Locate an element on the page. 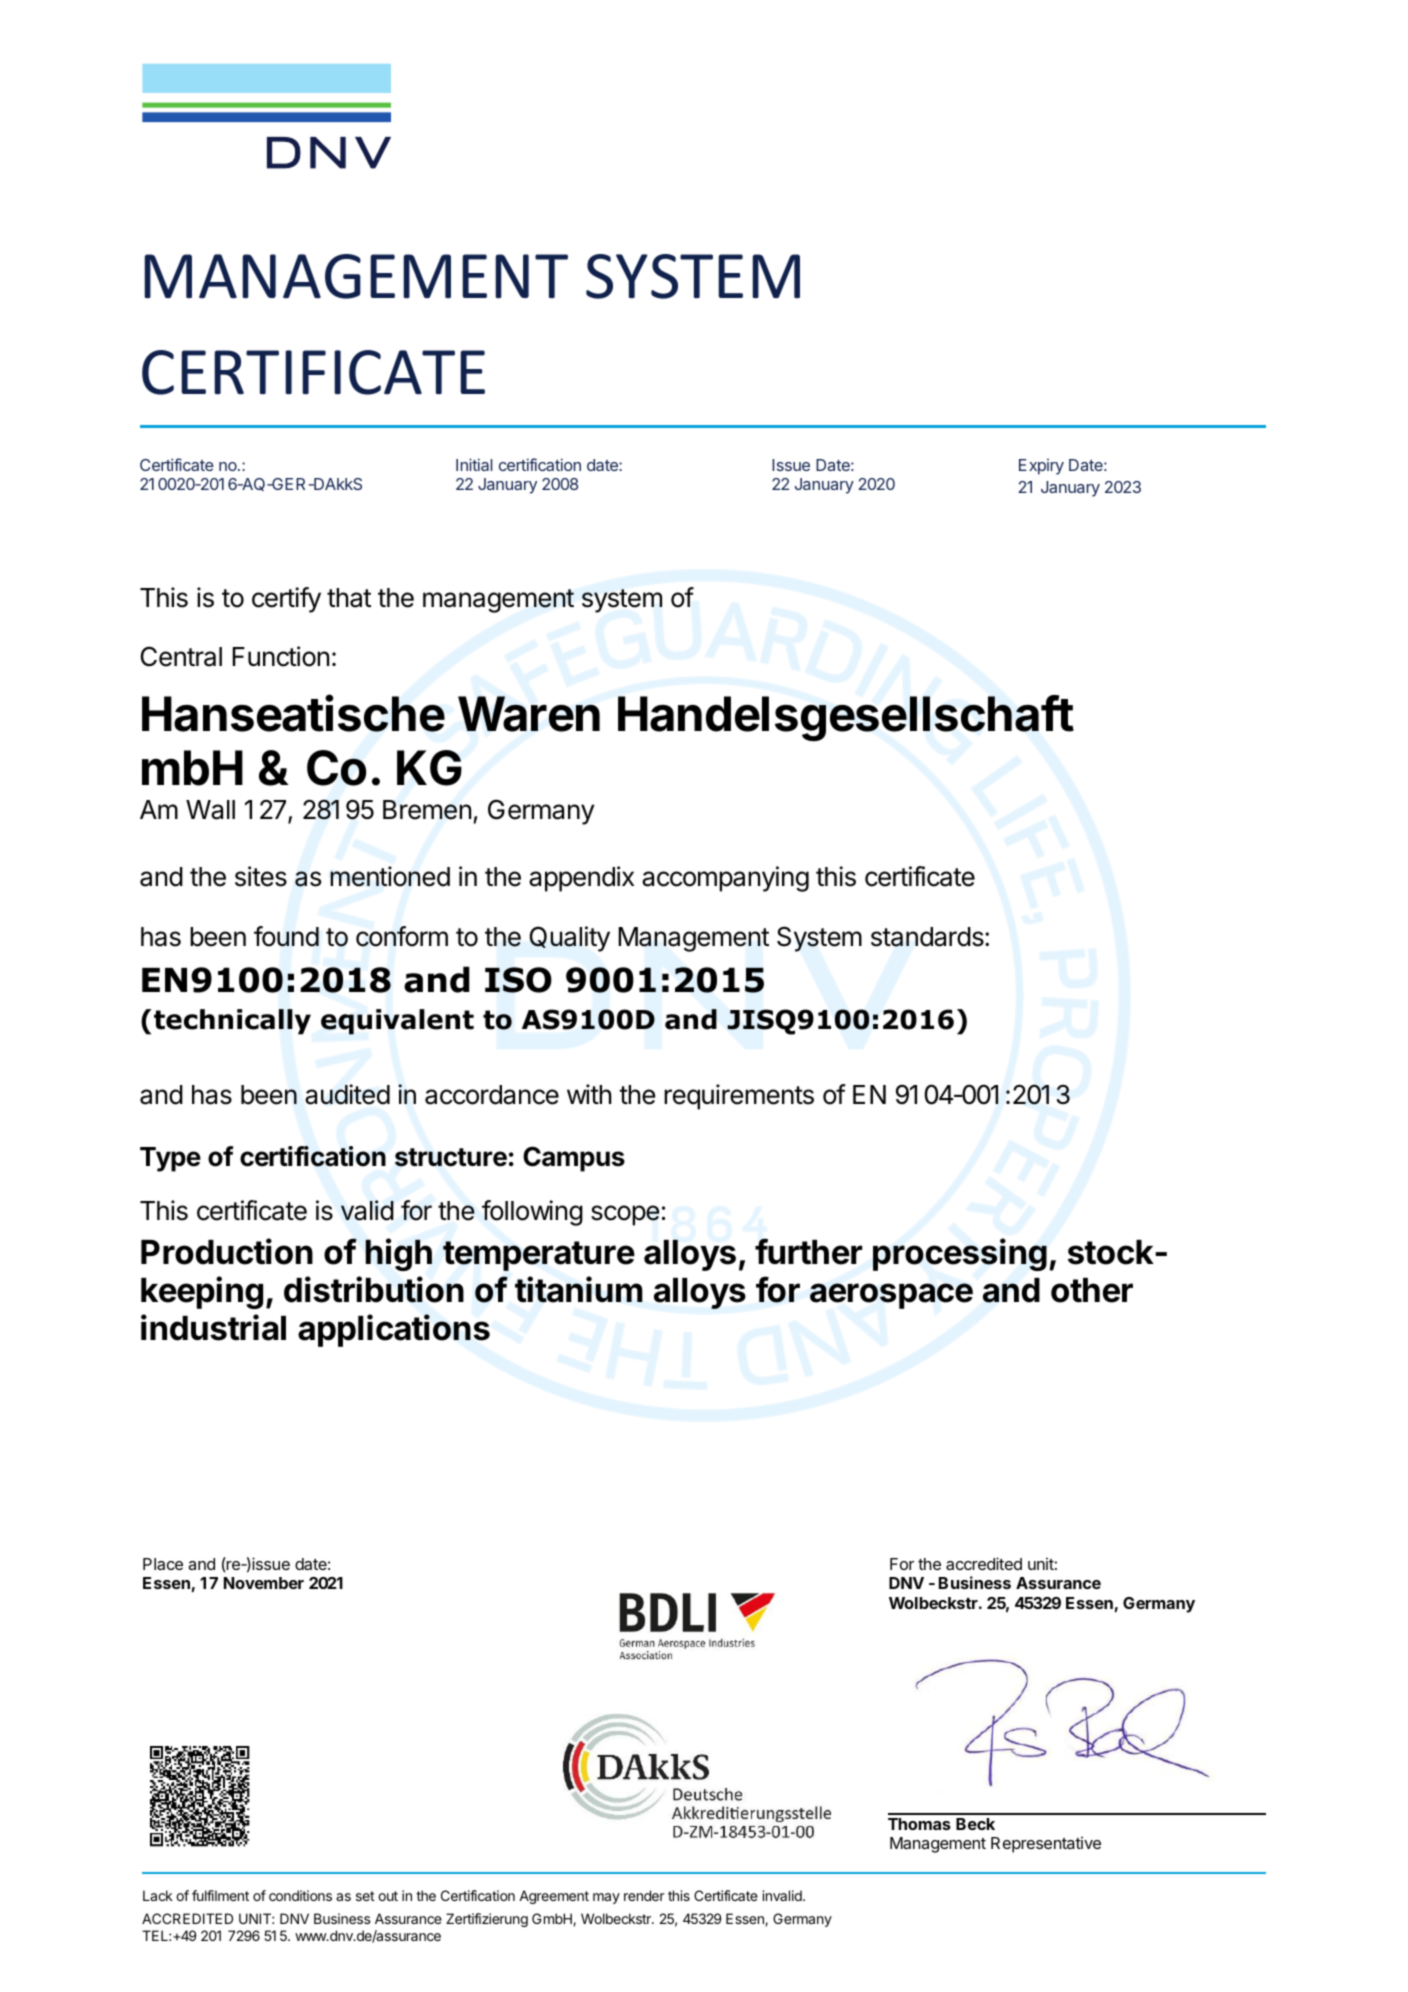 The width and height of the page is (1408, 1992). aerospace is located at coordinates (891, 1296).
